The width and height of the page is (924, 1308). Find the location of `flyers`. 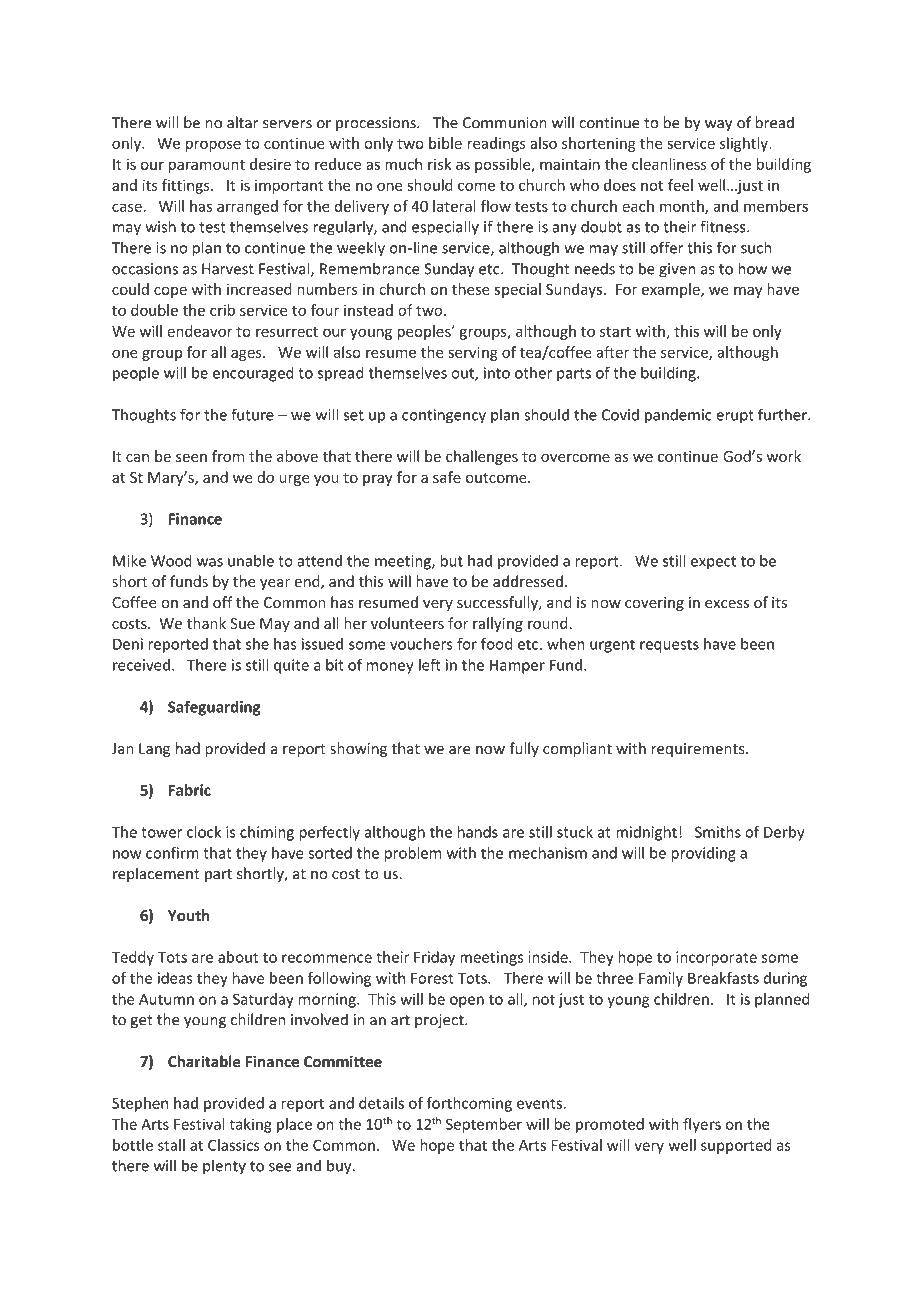

flyers is located at coordinates (702, 1125).
